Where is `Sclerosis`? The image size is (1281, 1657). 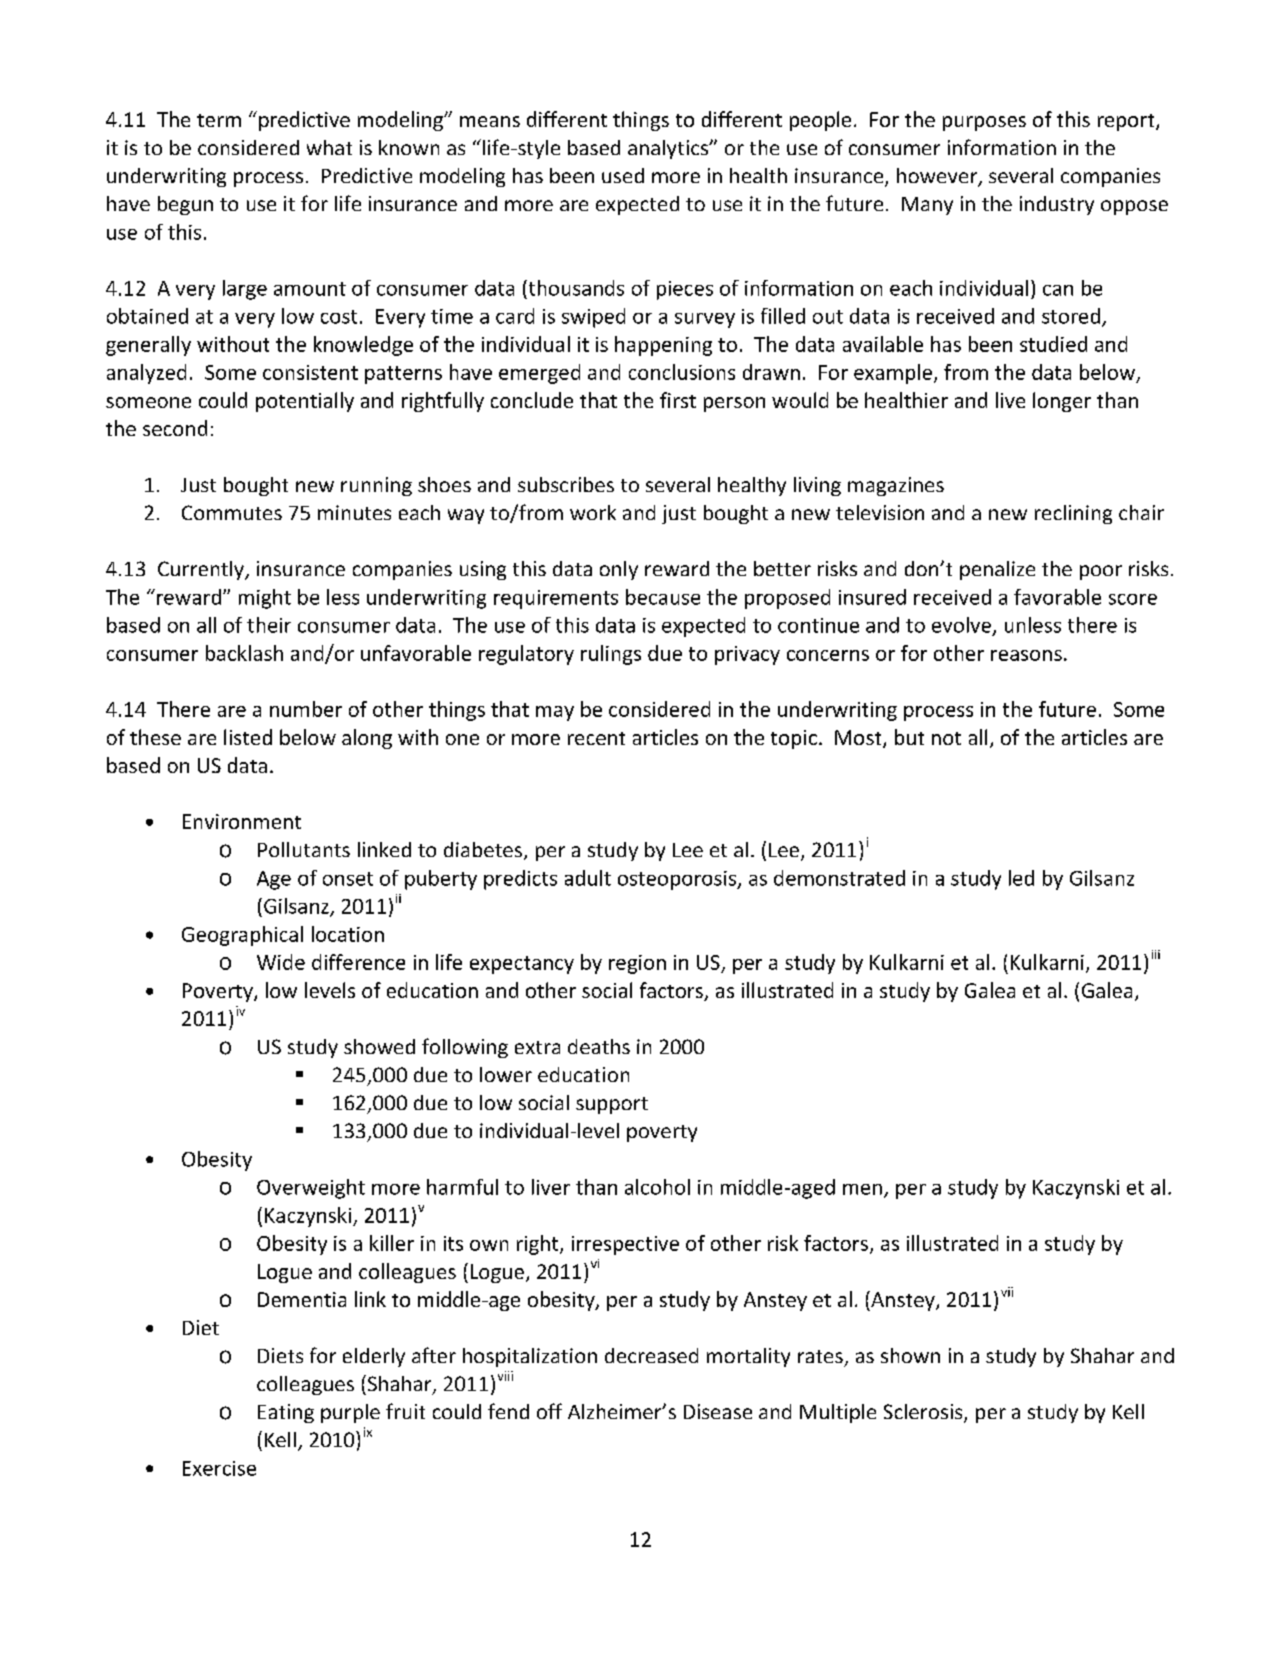
Sclerosis is located at coordinates (924, 1413).
